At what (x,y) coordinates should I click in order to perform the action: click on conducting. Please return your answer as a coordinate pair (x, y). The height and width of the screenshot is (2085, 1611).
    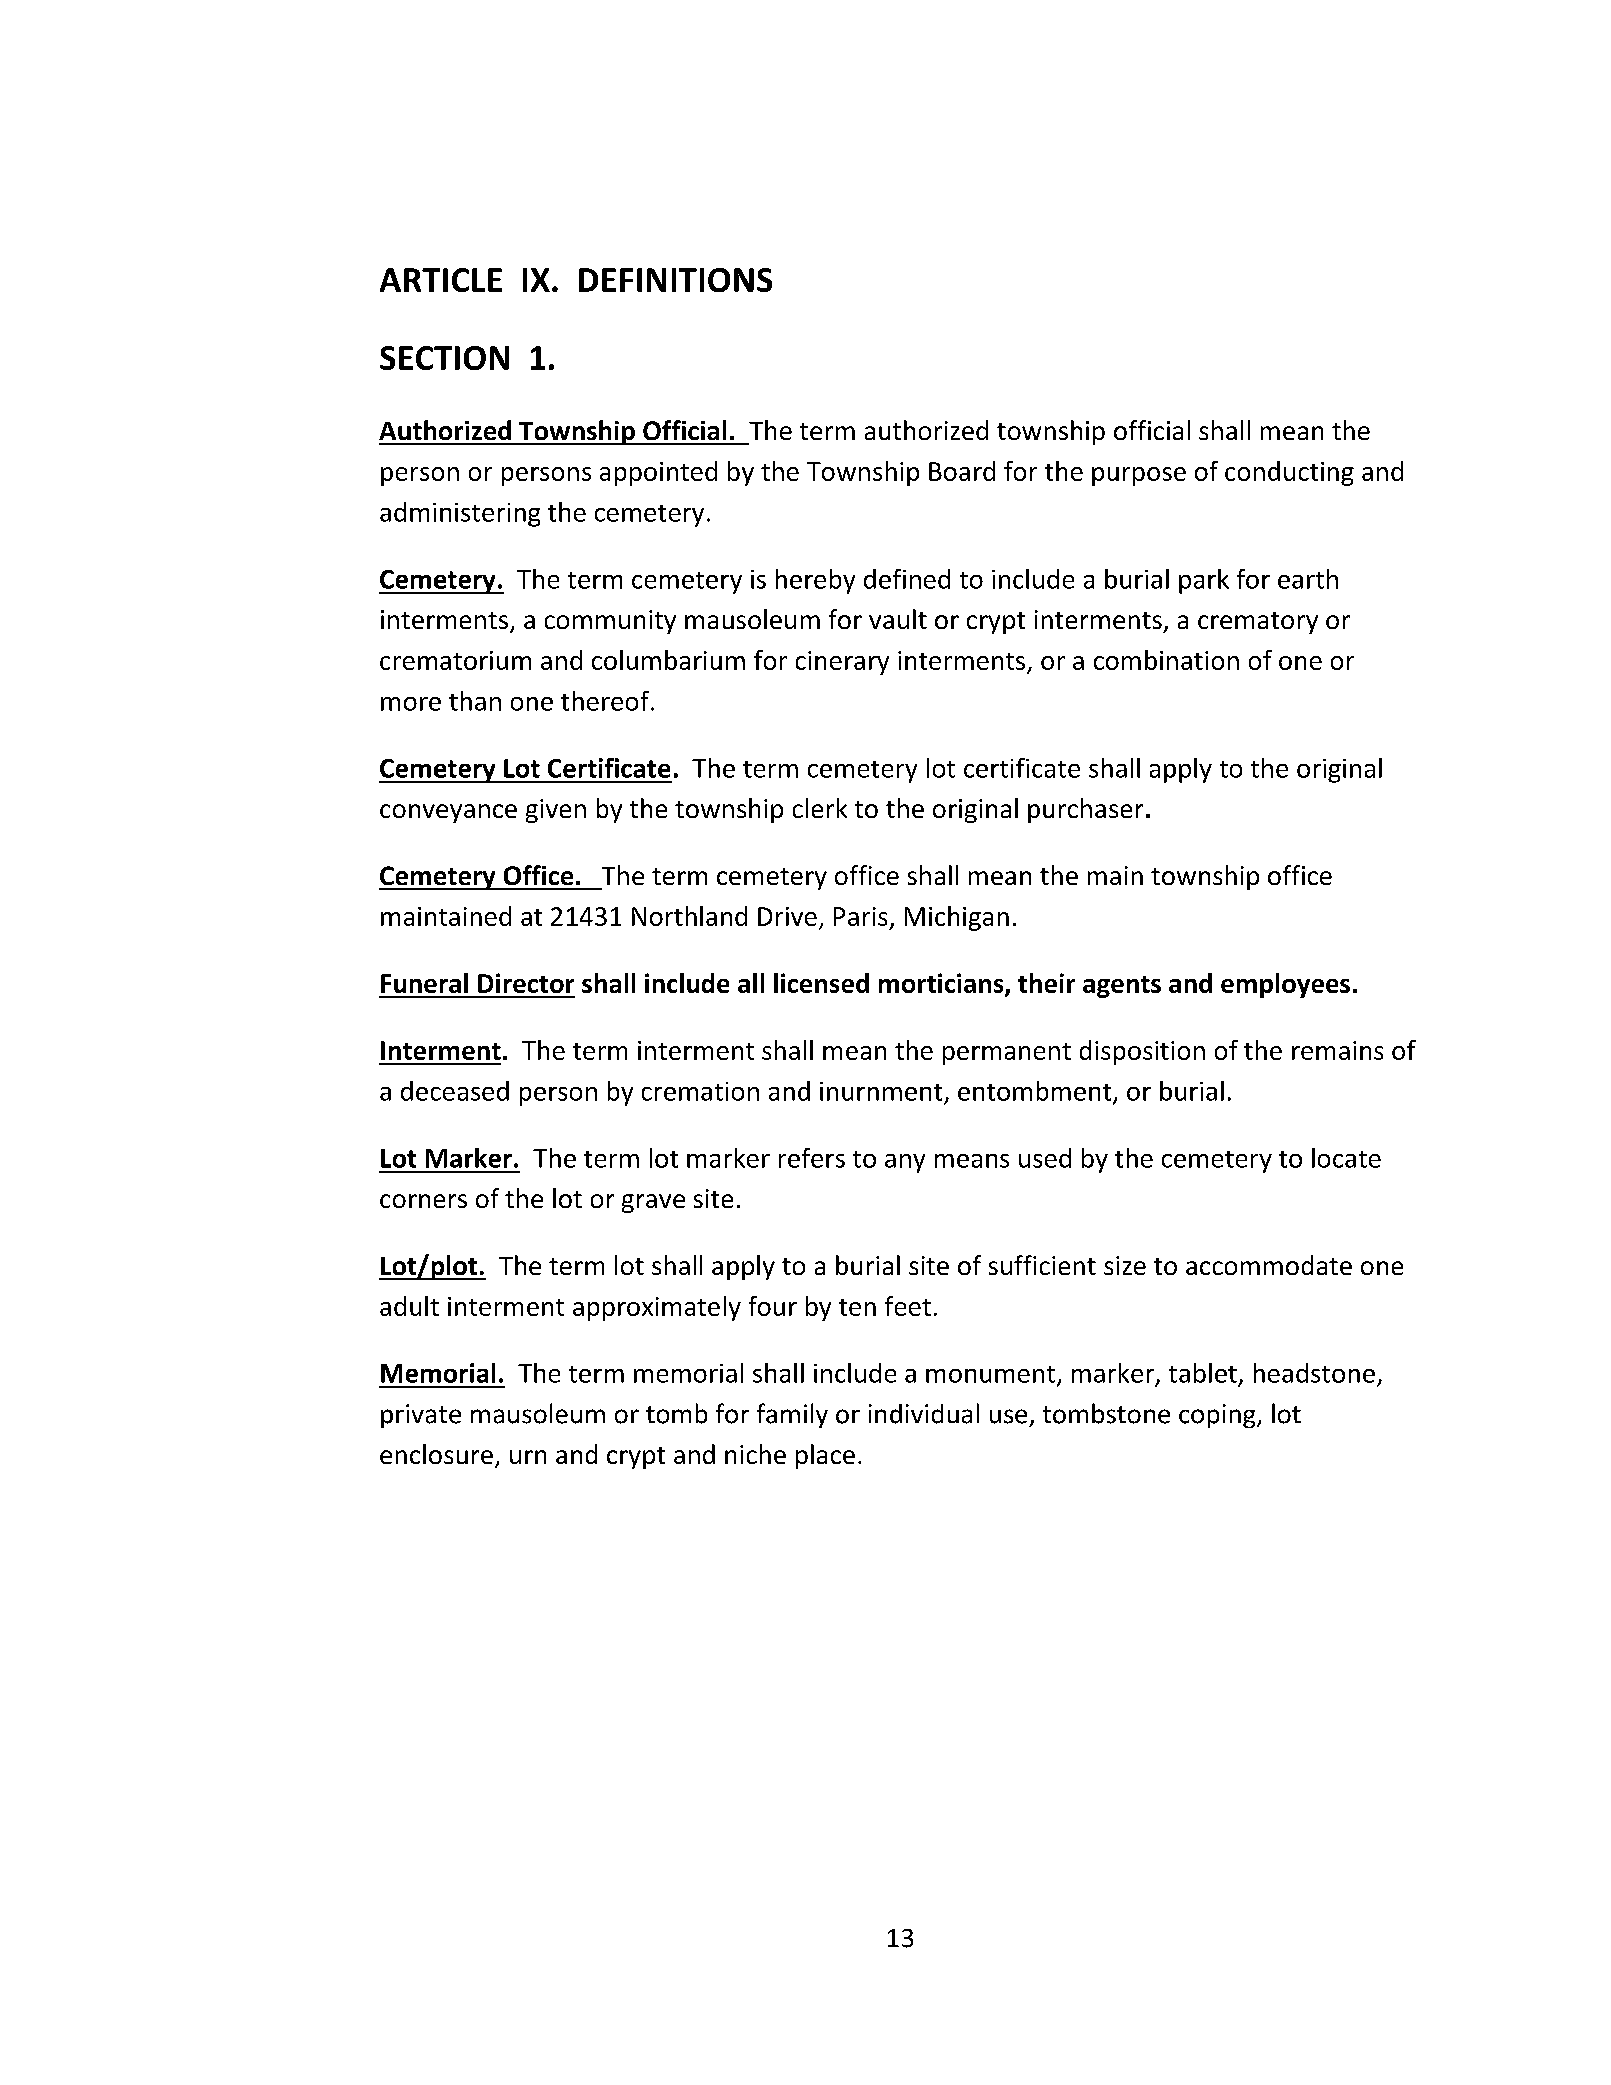
    Looking at the image, I should click on (1289, 473).
